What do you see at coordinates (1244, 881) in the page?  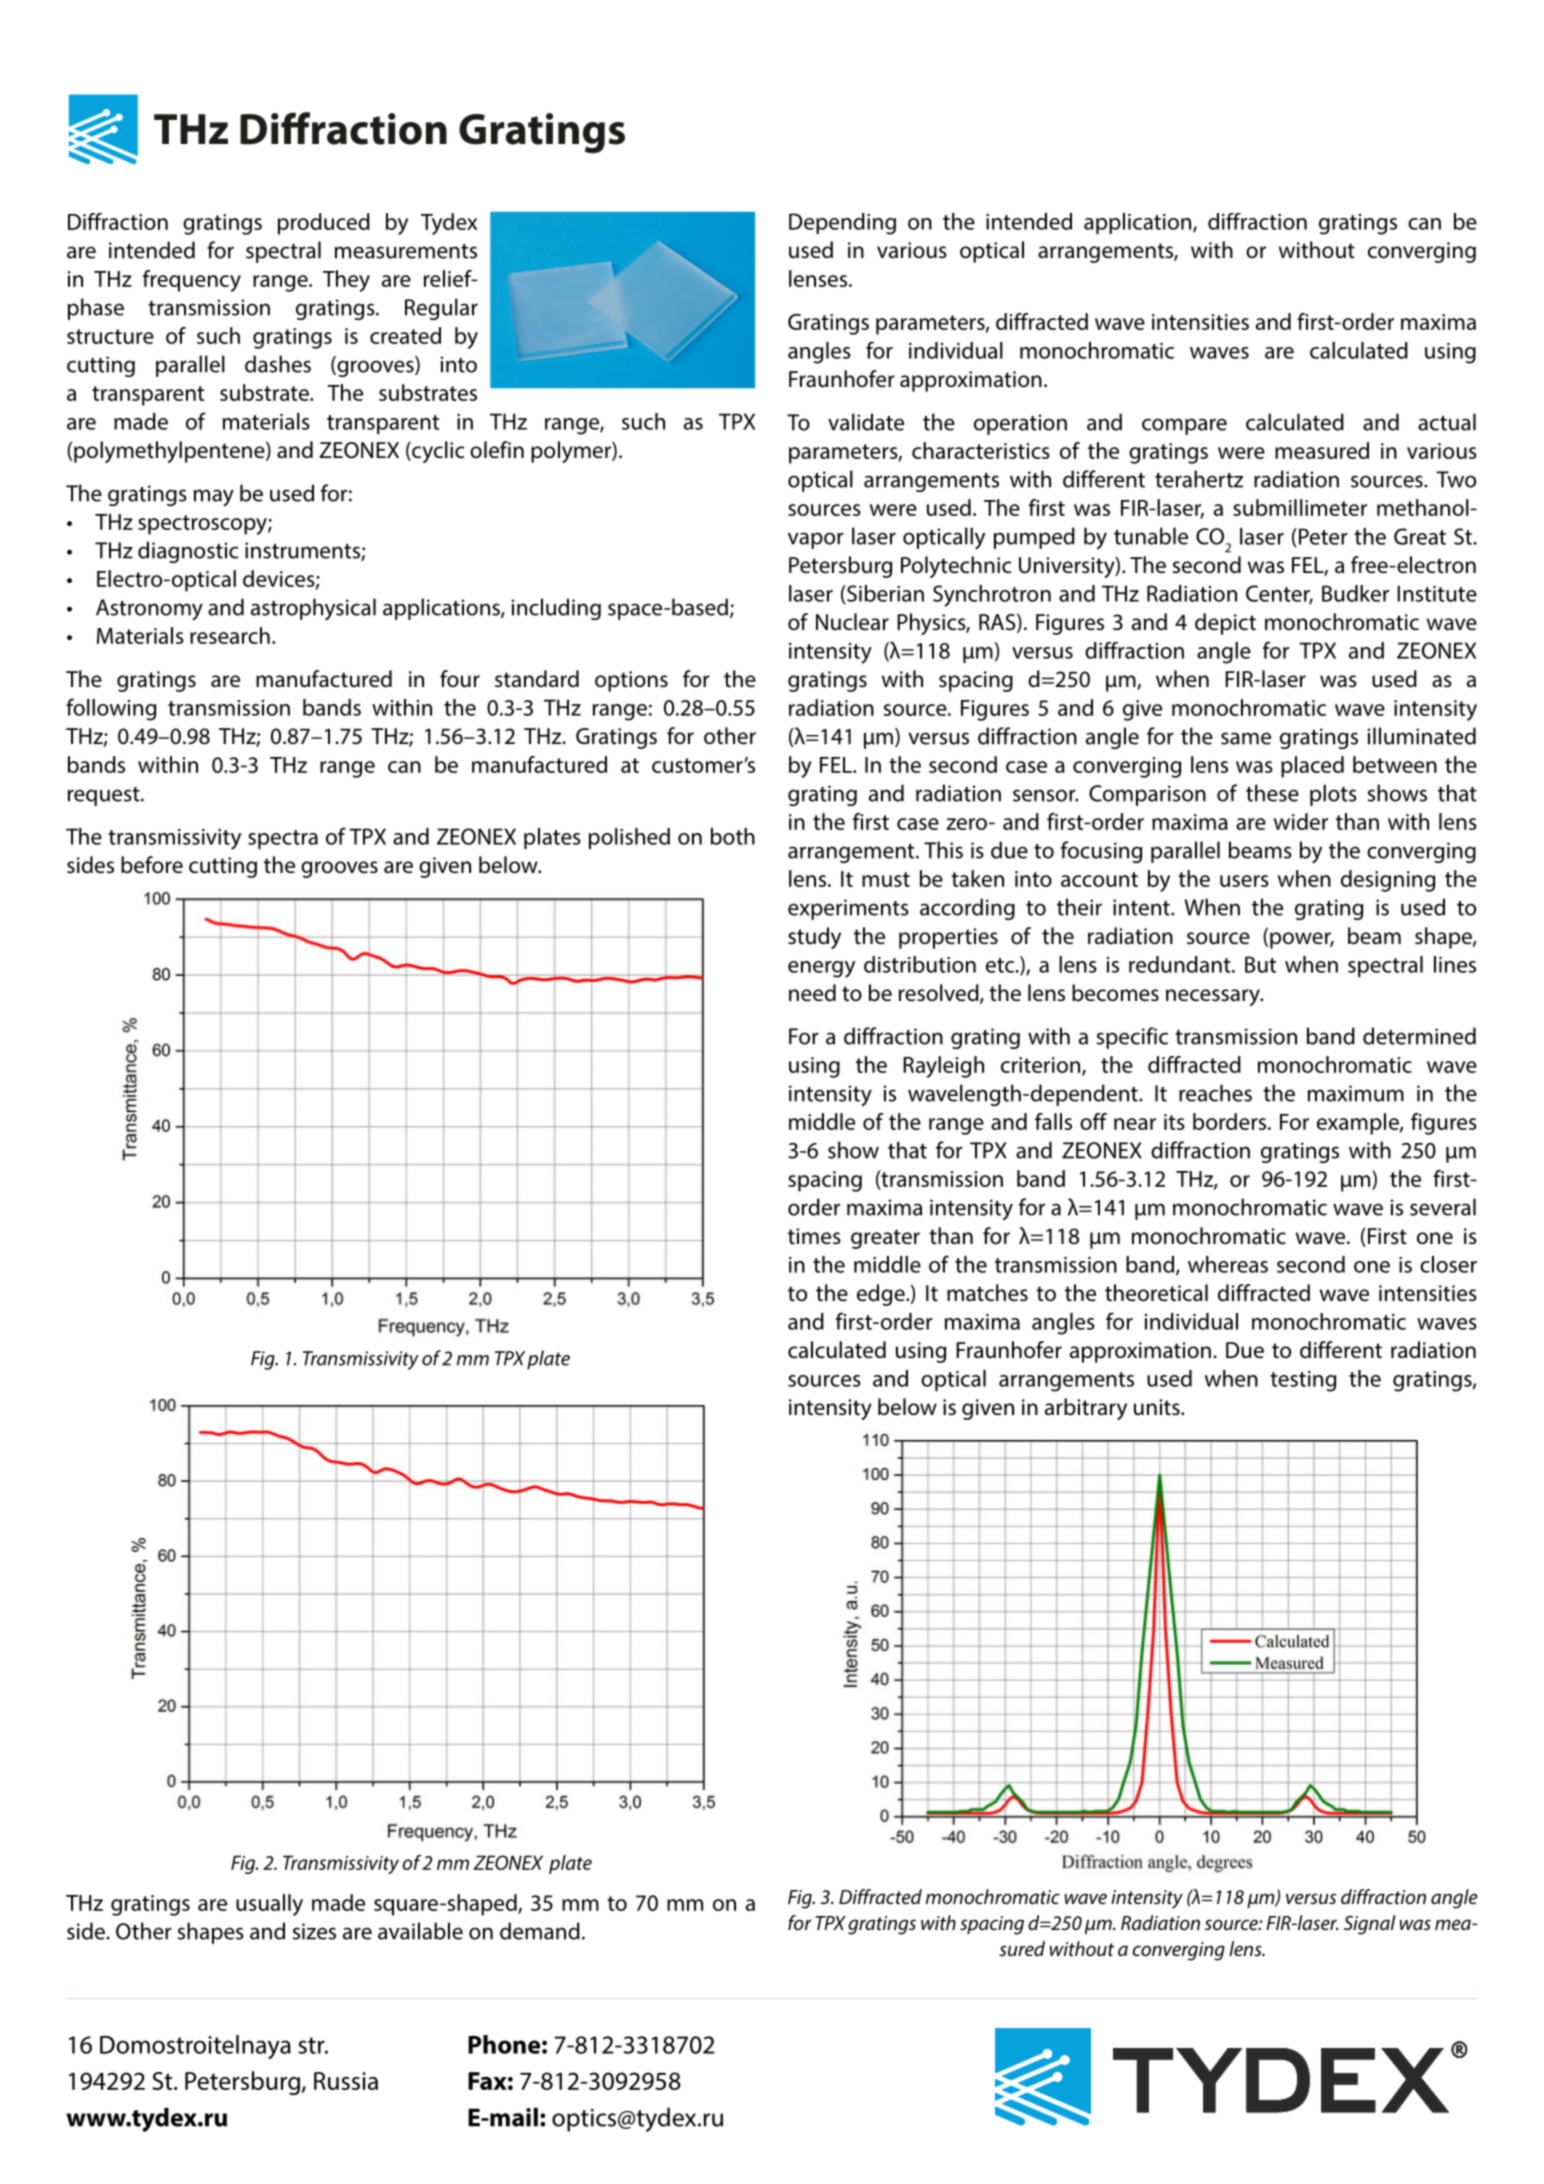 I see `users` at bounding box center [1244, 881].
